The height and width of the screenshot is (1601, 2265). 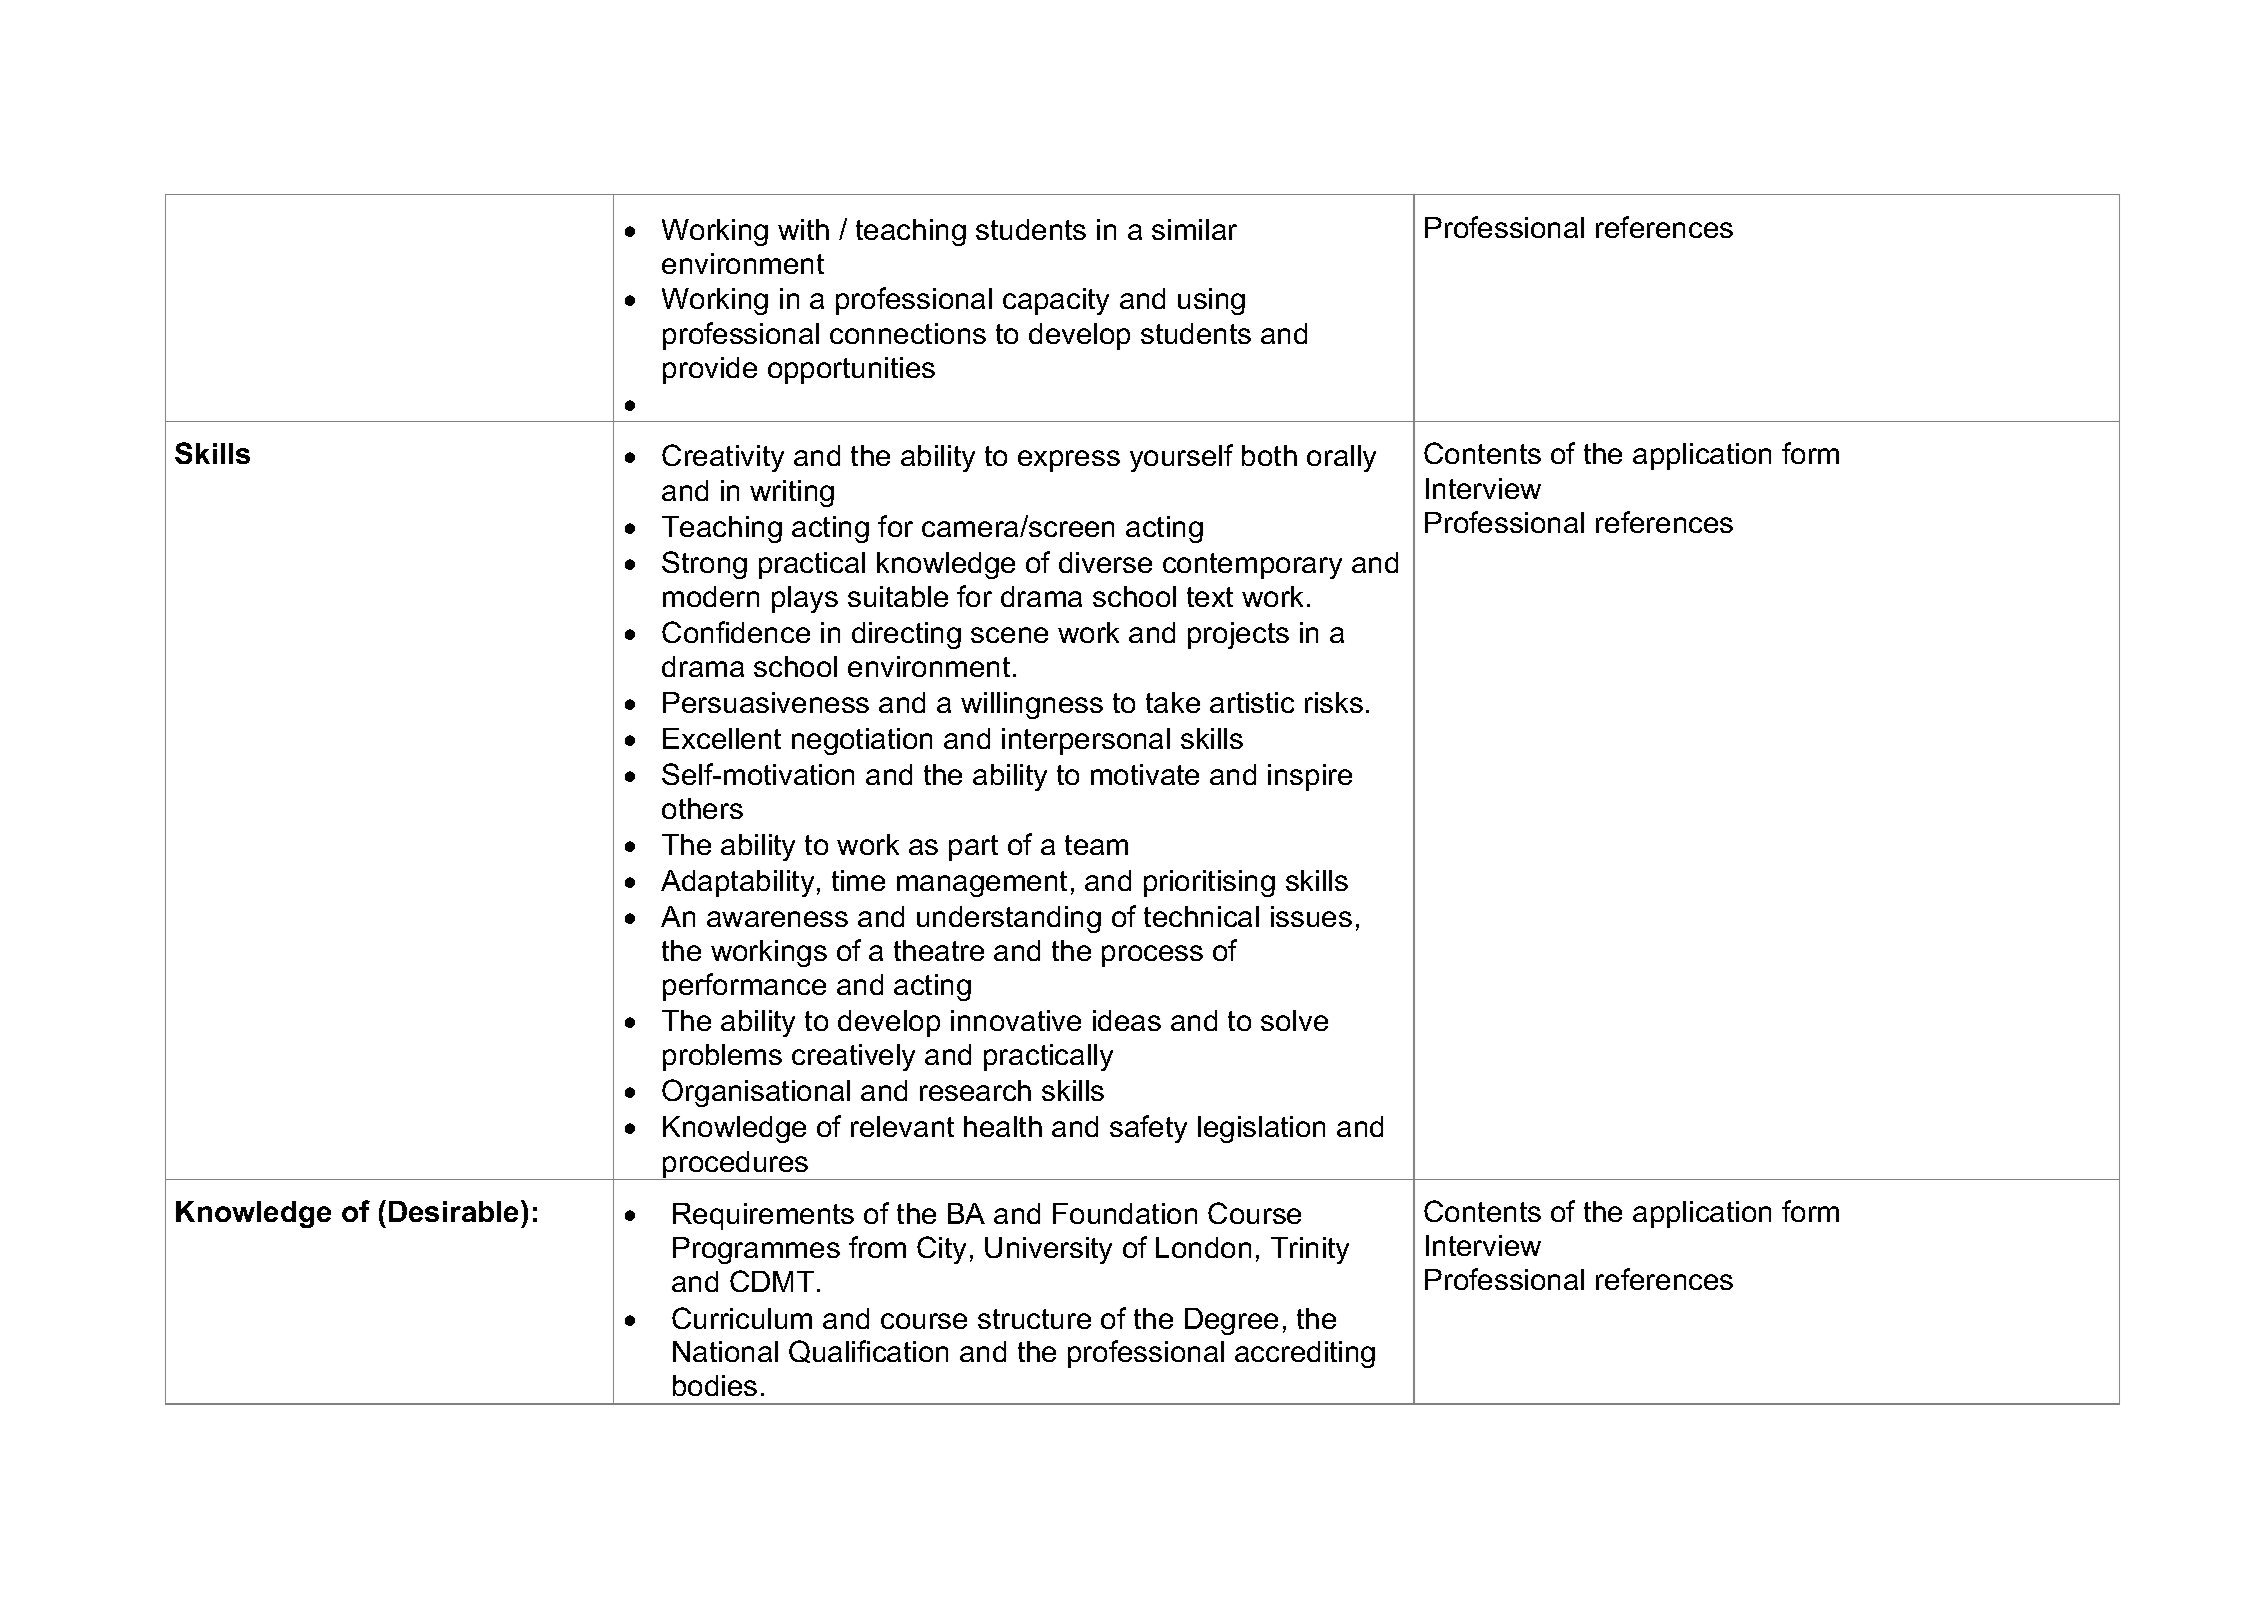 What do you see at coordinates (908, 333) in the screenshot?
I see `connections` at bounding box center [908, 333].
